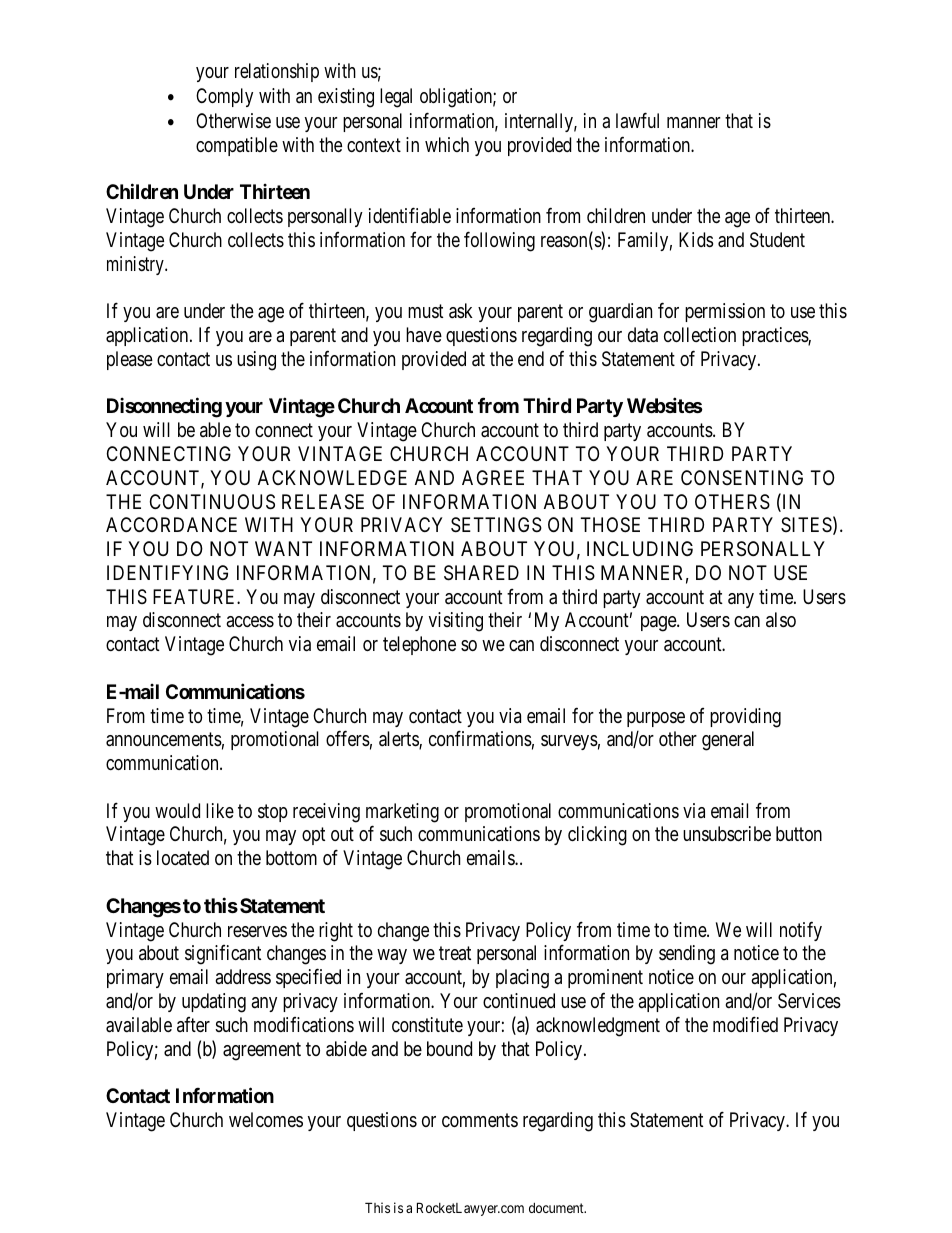  Describe the element at coordinates (402, 813) in the screenshot. I see `marketing` at that location.
